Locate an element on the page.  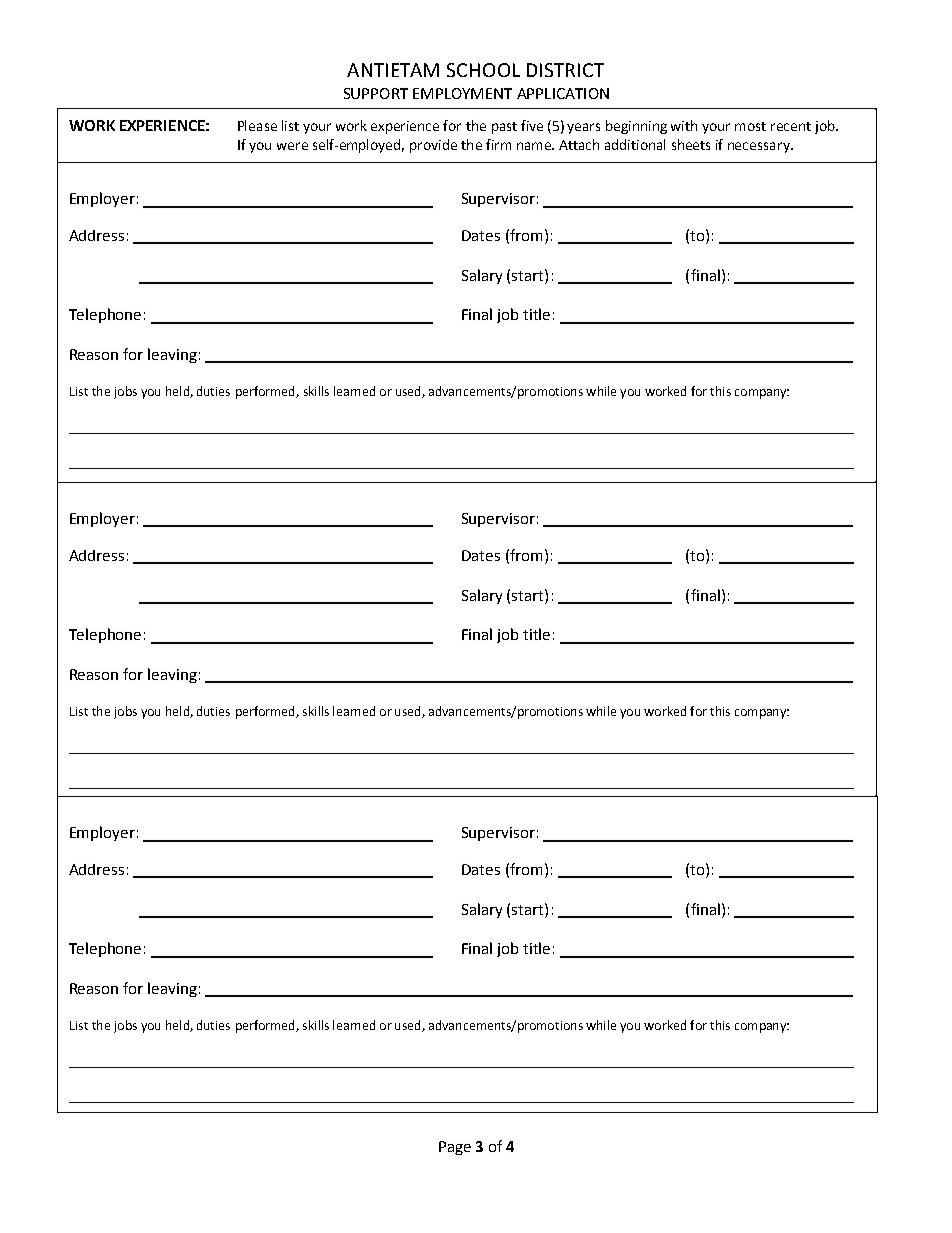
Please is located at coordinates (257, 125).
